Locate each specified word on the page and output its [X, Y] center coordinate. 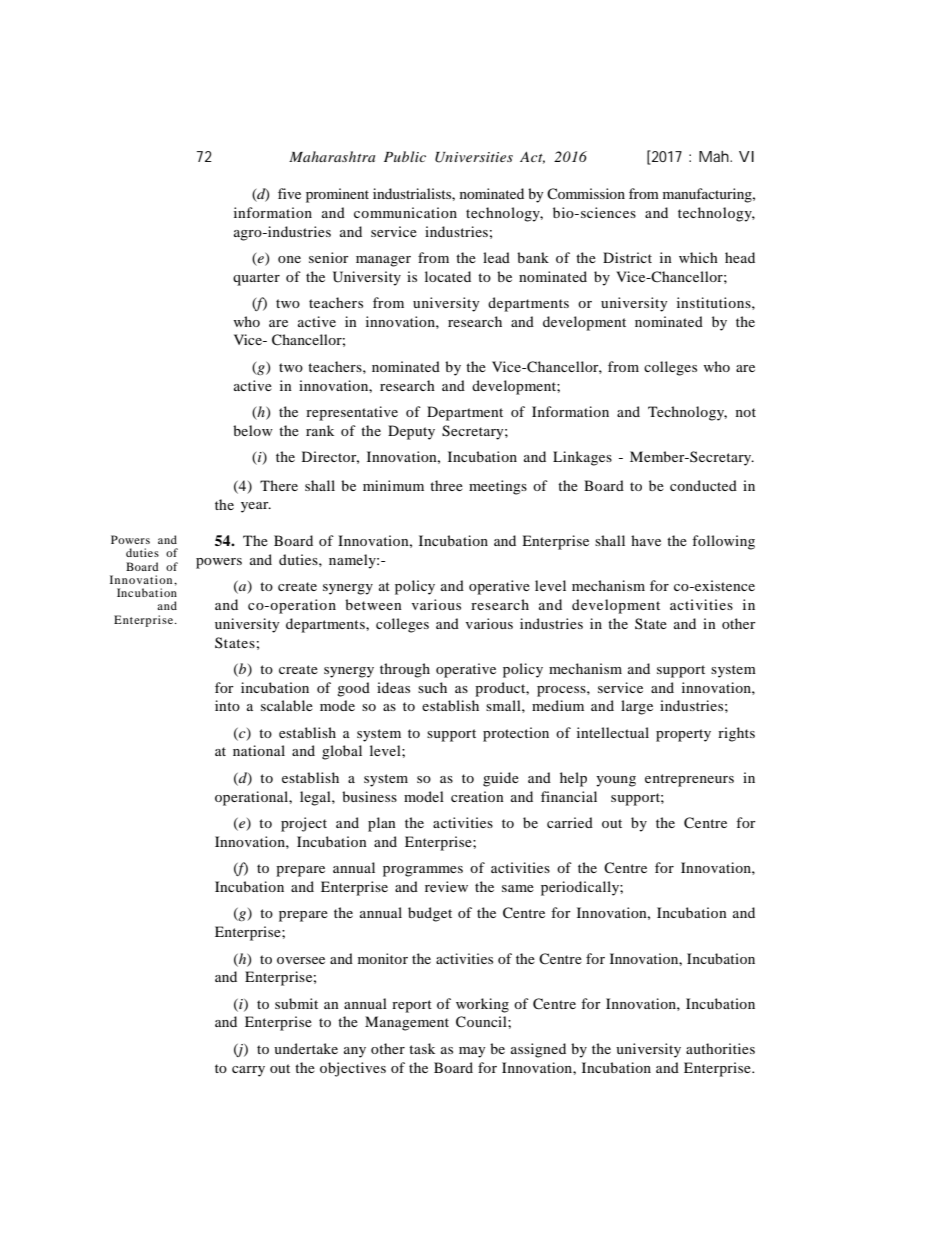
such [432, 687]
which [698, 257]
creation [477, 796]
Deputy [411, 432]
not [746, 412]
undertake [306, 1048]
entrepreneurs [689, 780]
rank [320, 430]
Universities [474, 157]
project [304, 824]
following [723, 542]
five [289, 193]
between [373, 604]
